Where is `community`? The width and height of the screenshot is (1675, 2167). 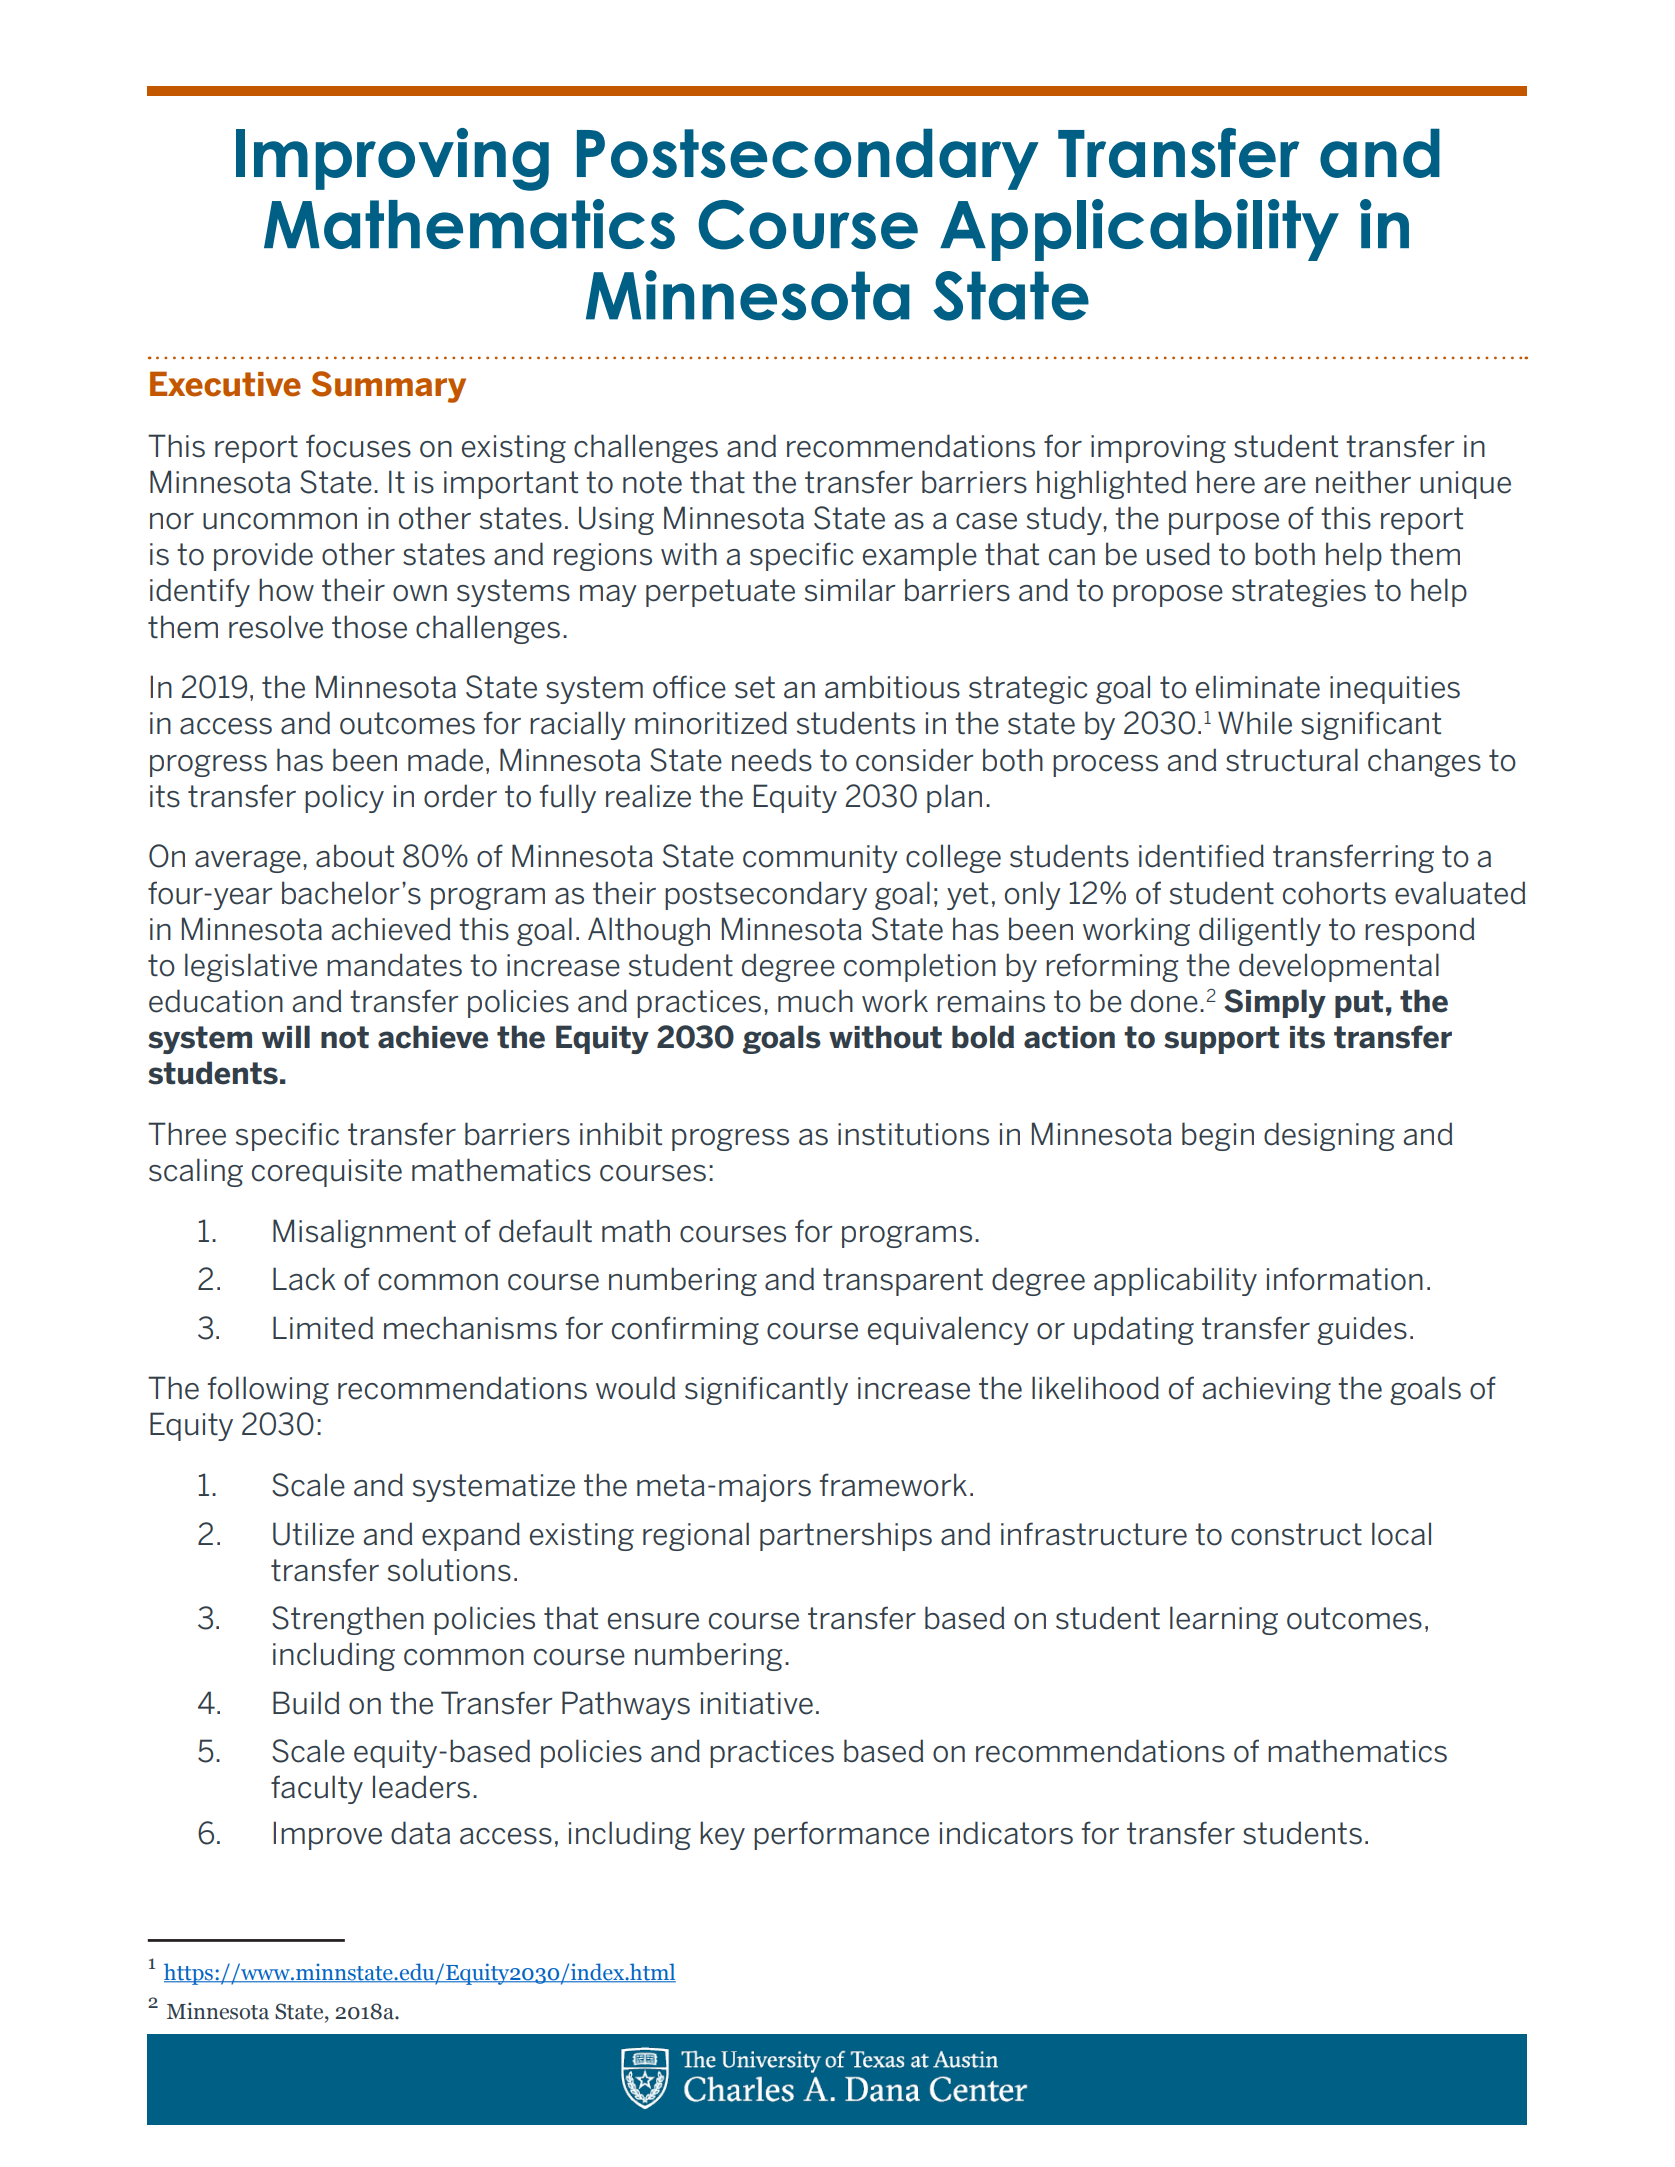 community is located at coordinates (820, 859).
